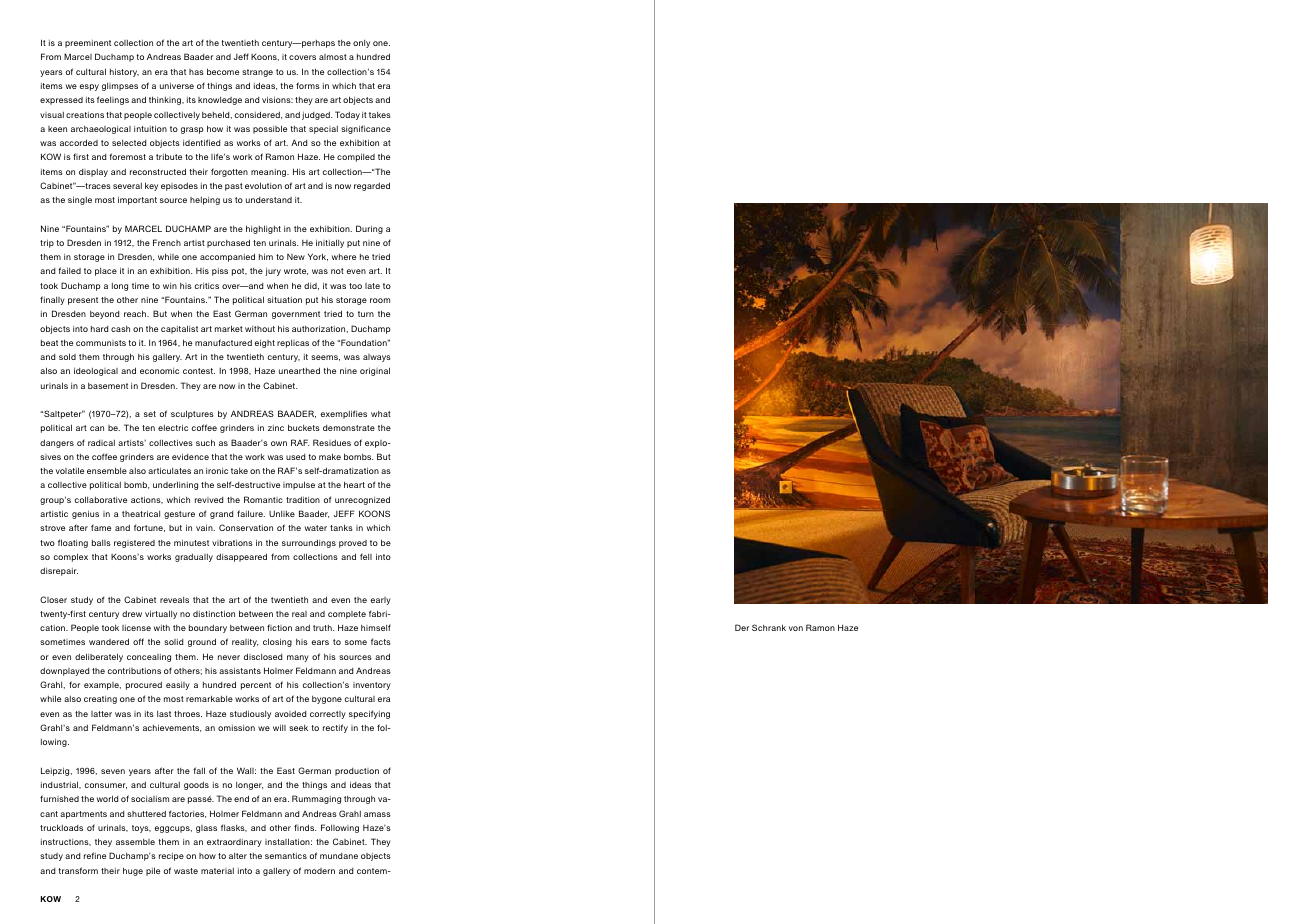 This screenshot has width=1308, height=924. What do you see at coordinates (135, 842) in the screenshot?
I see `assemble` at bounding box center [135, 842].
